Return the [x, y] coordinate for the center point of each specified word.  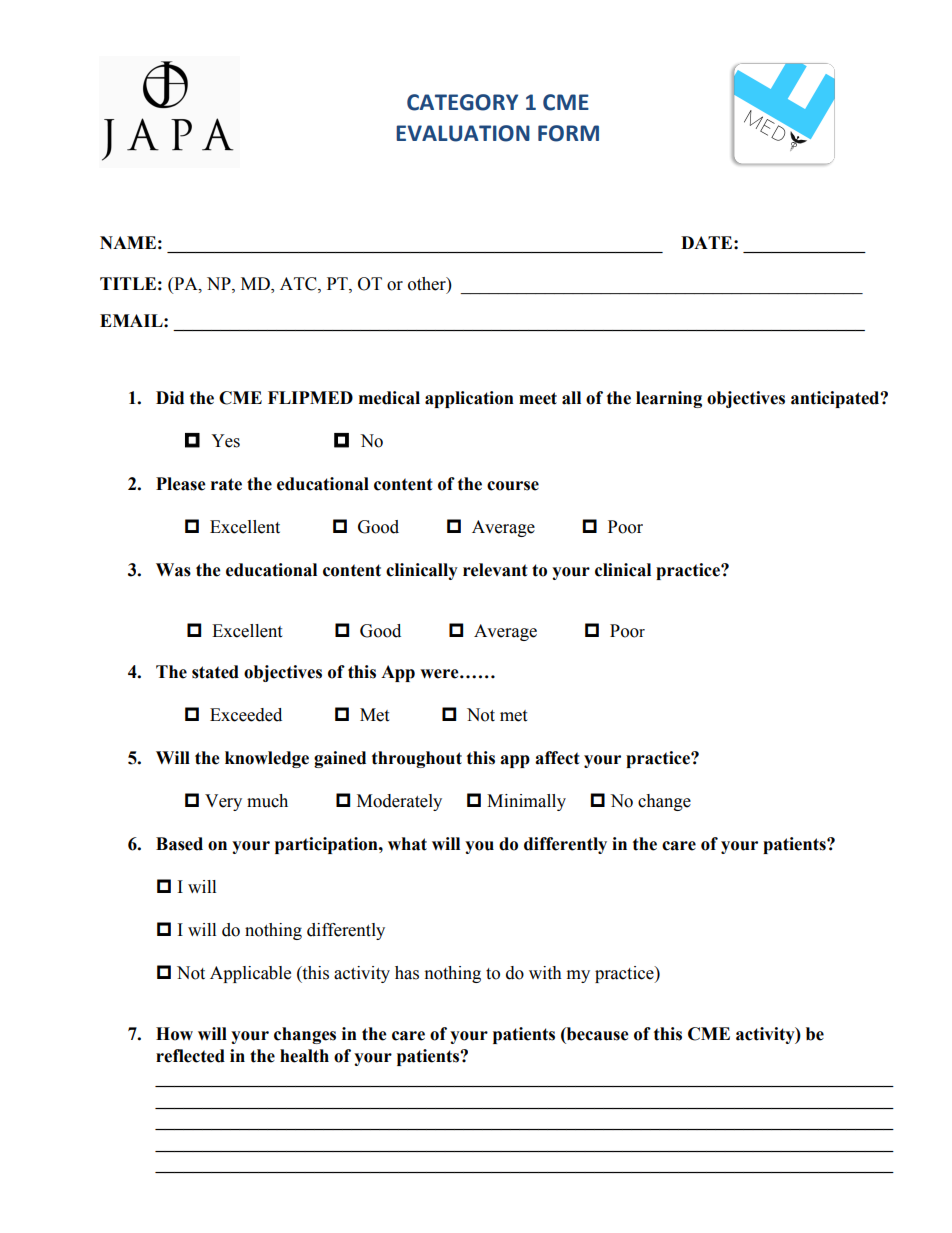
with [545, 973]
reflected [190, 1056]
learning [669, 399]
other [428, 284]
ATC [299, 284]
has [407, 973]
